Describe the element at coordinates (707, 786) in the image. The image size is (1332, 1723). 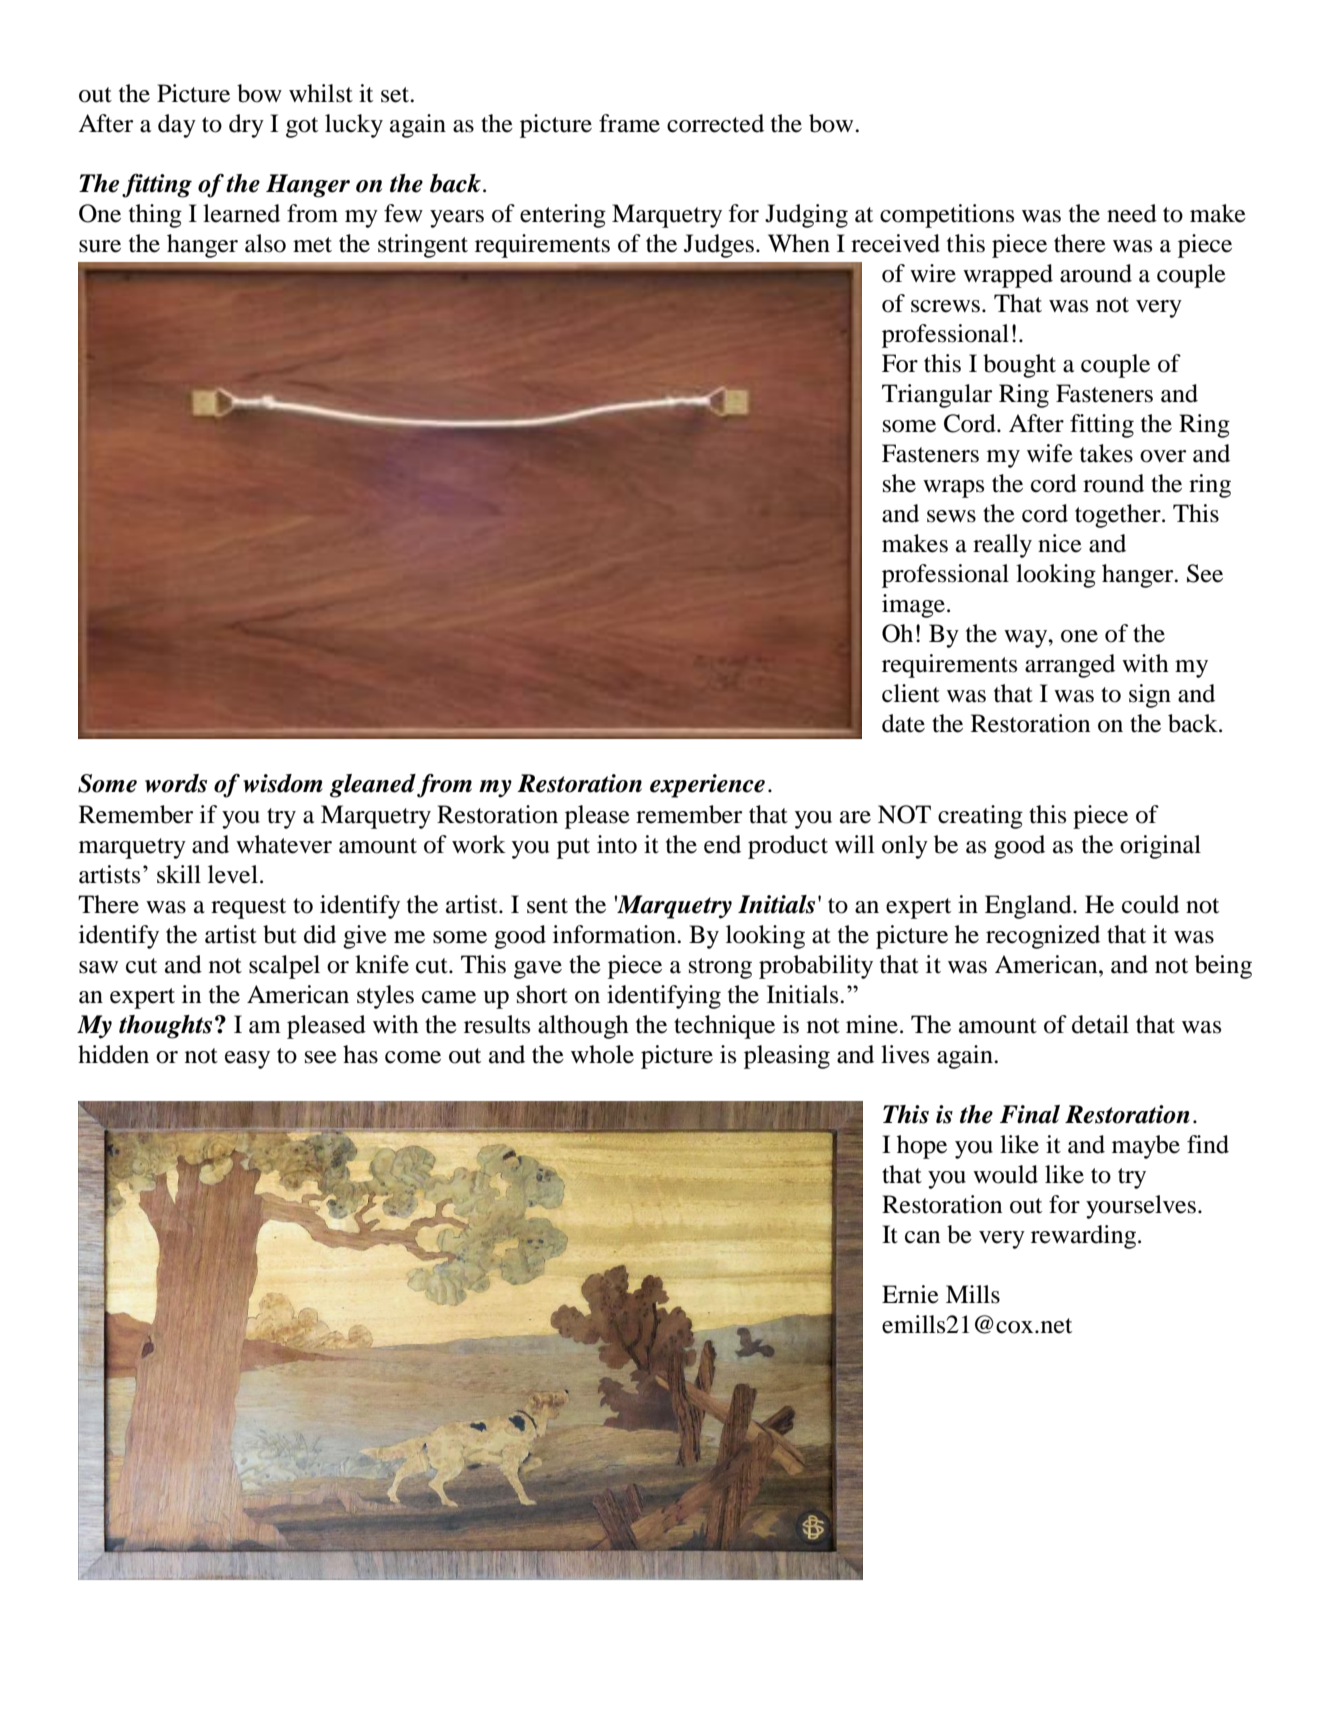
I see `experience` at that location.
